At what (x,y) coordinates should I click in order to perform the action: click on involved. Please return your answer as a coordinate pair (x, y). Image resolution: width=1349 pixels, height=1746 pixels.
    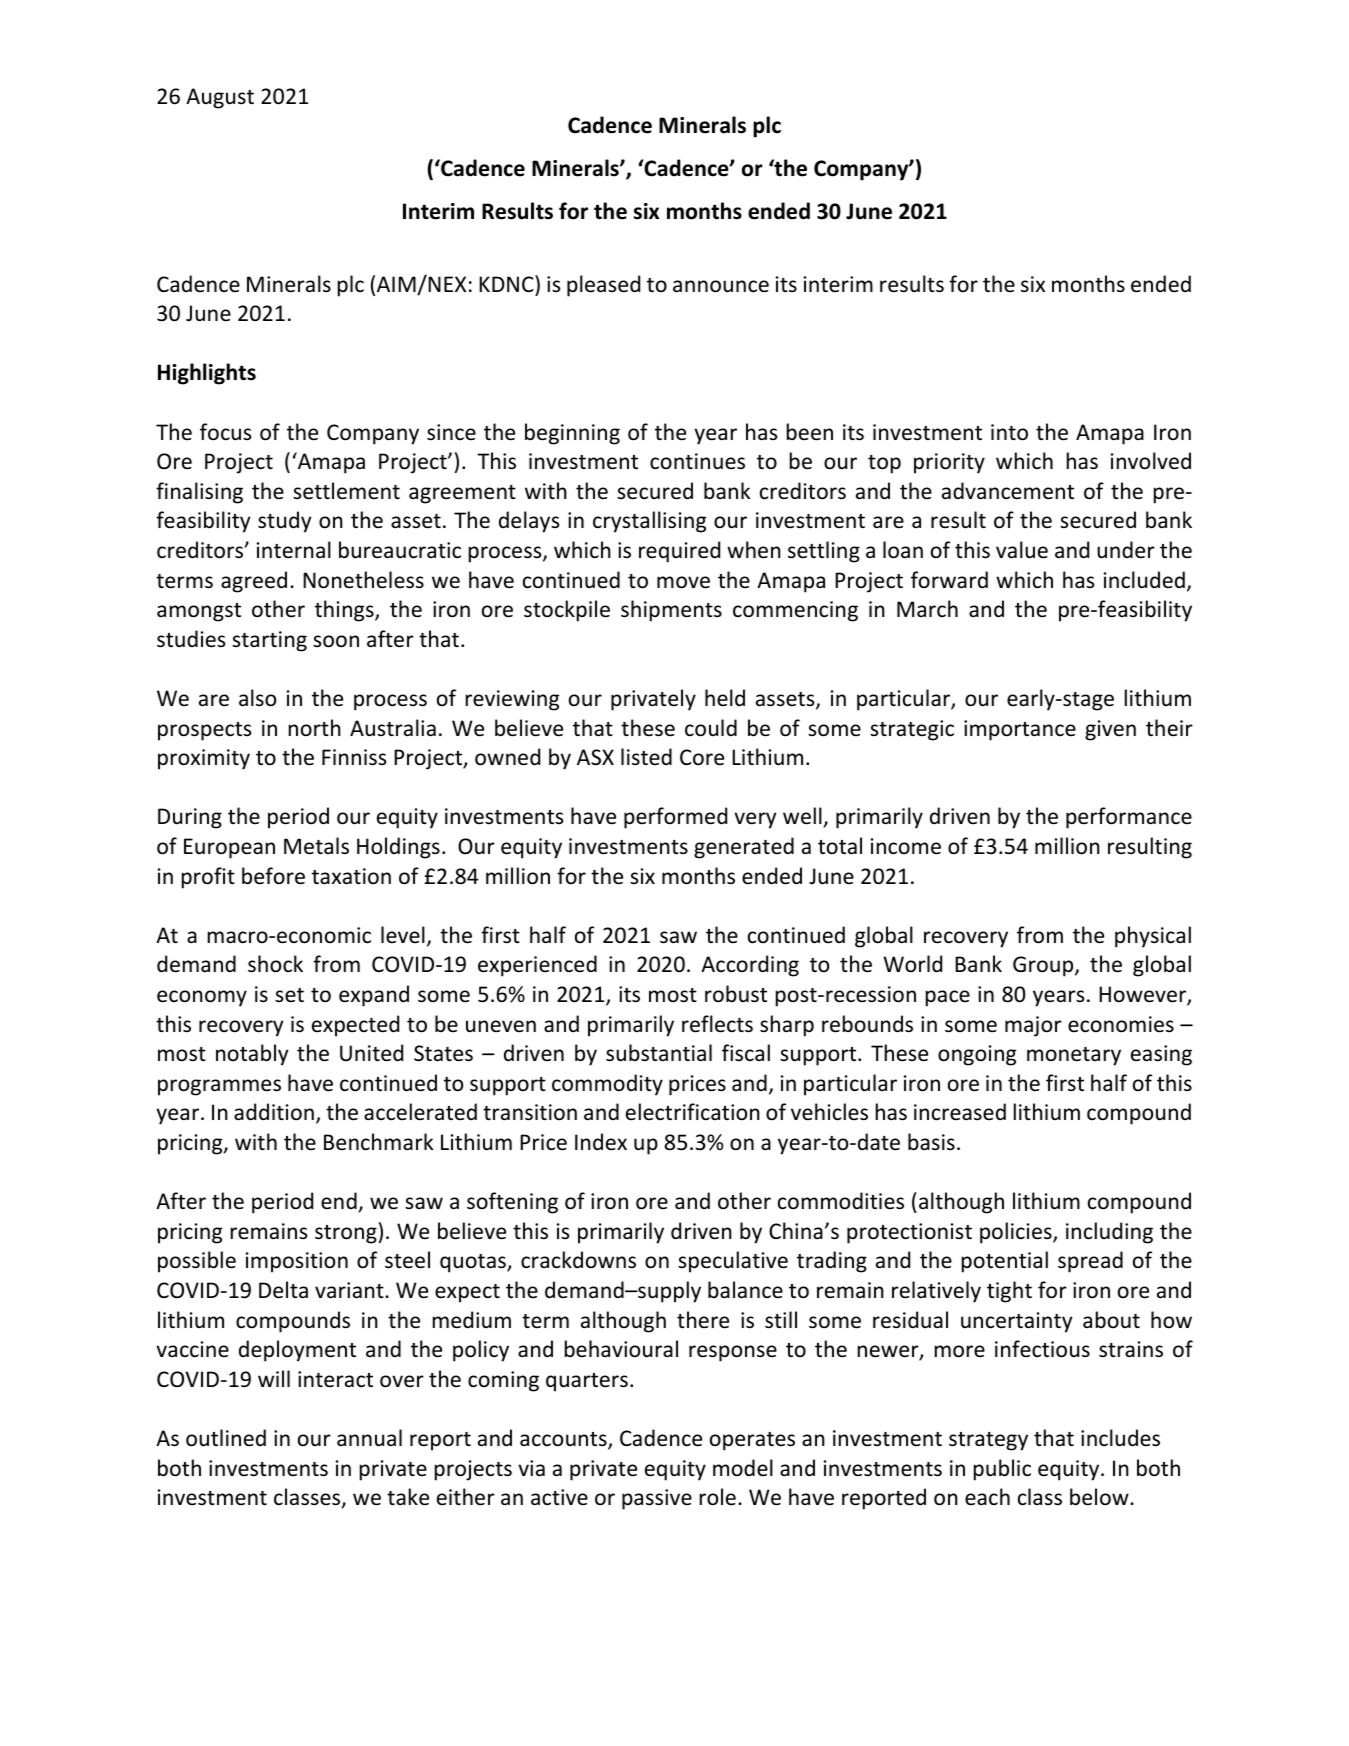
    Looking at the image, I should click on (1151, 461).
